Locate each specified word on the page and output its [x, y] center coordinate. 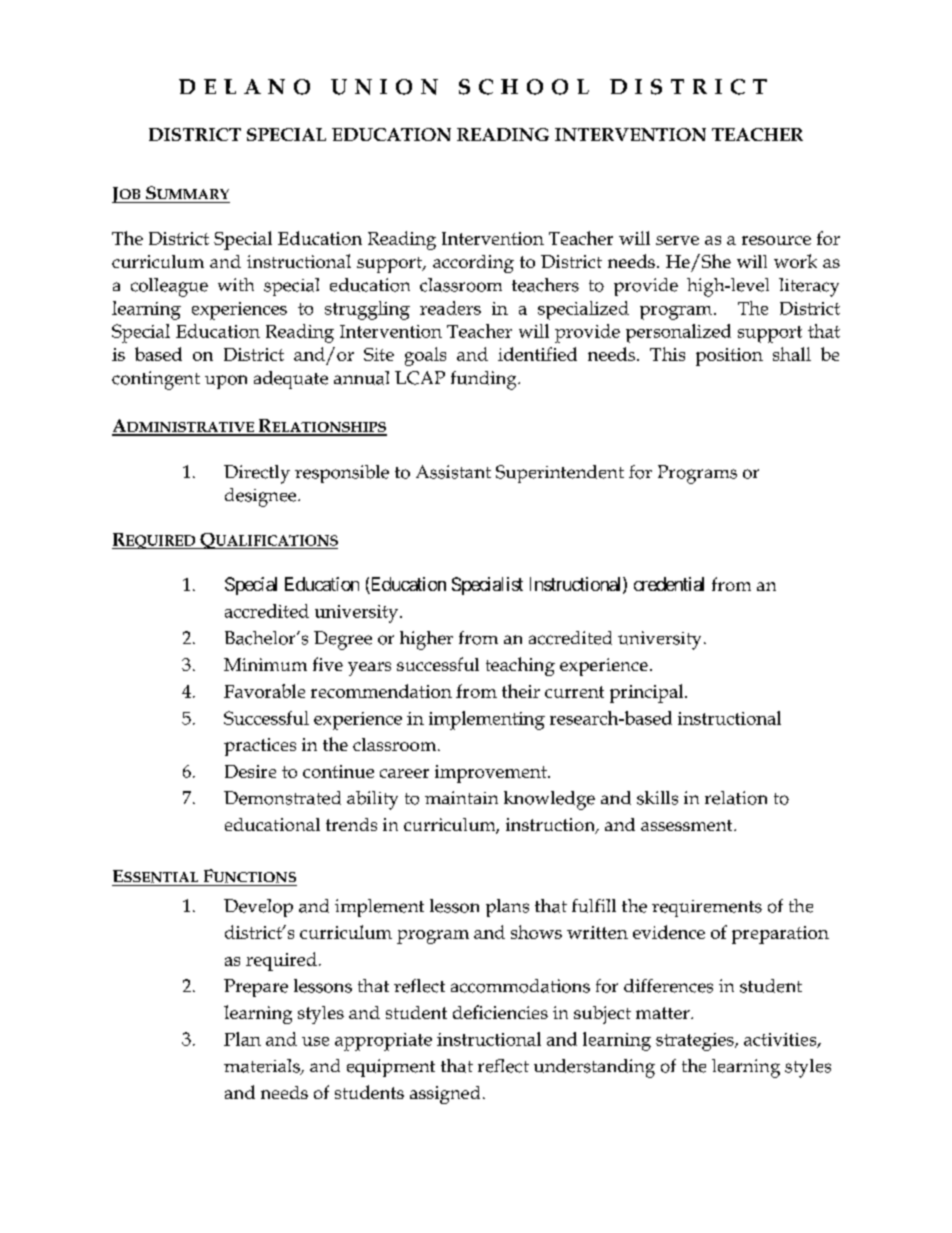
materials [263, 1067]
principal [648, 693]
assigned [445, 1095]
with [236, 284]
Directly [257, 474]
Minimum [265, 664]
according [473, 264]
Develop [258, 908]
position [729, 357]
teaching [520, 666]
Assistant [453, 472]
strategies [696, 1042]
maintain [461, 798]
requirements [707, 908]
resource [776, 240]
